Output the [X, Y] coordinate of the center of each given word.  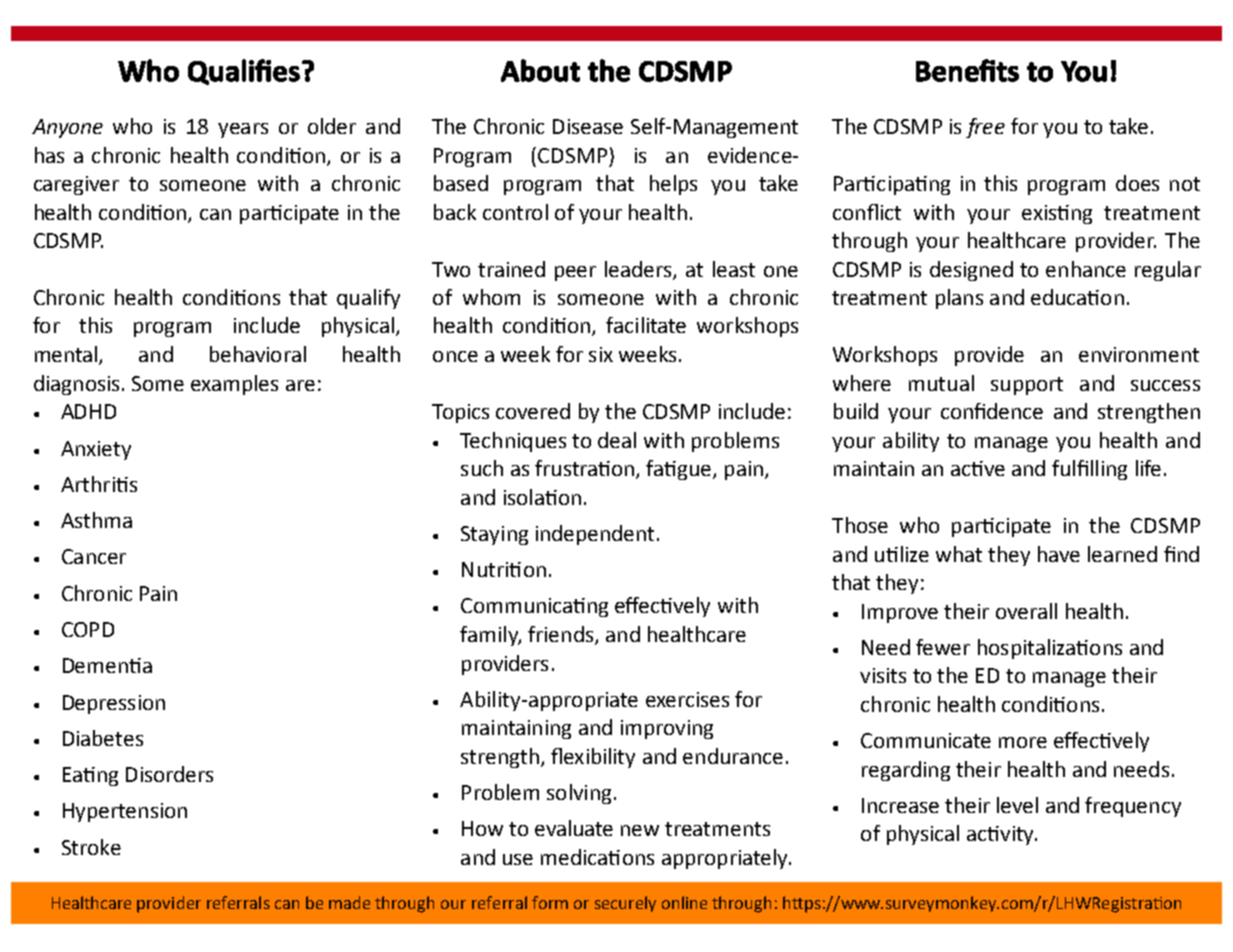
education [1077, 297]
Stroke [91, 847]
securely [625, 904]
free [985, 128]
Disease [588, 126]
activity [1001, 835]
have [1059, 554]
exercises [687, 699]
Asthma [96, 520]
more [1023, 742]
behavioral [258, 354]
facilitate [646, 325]
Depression [114, 704]
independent [595, 535]
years [243, 130]
